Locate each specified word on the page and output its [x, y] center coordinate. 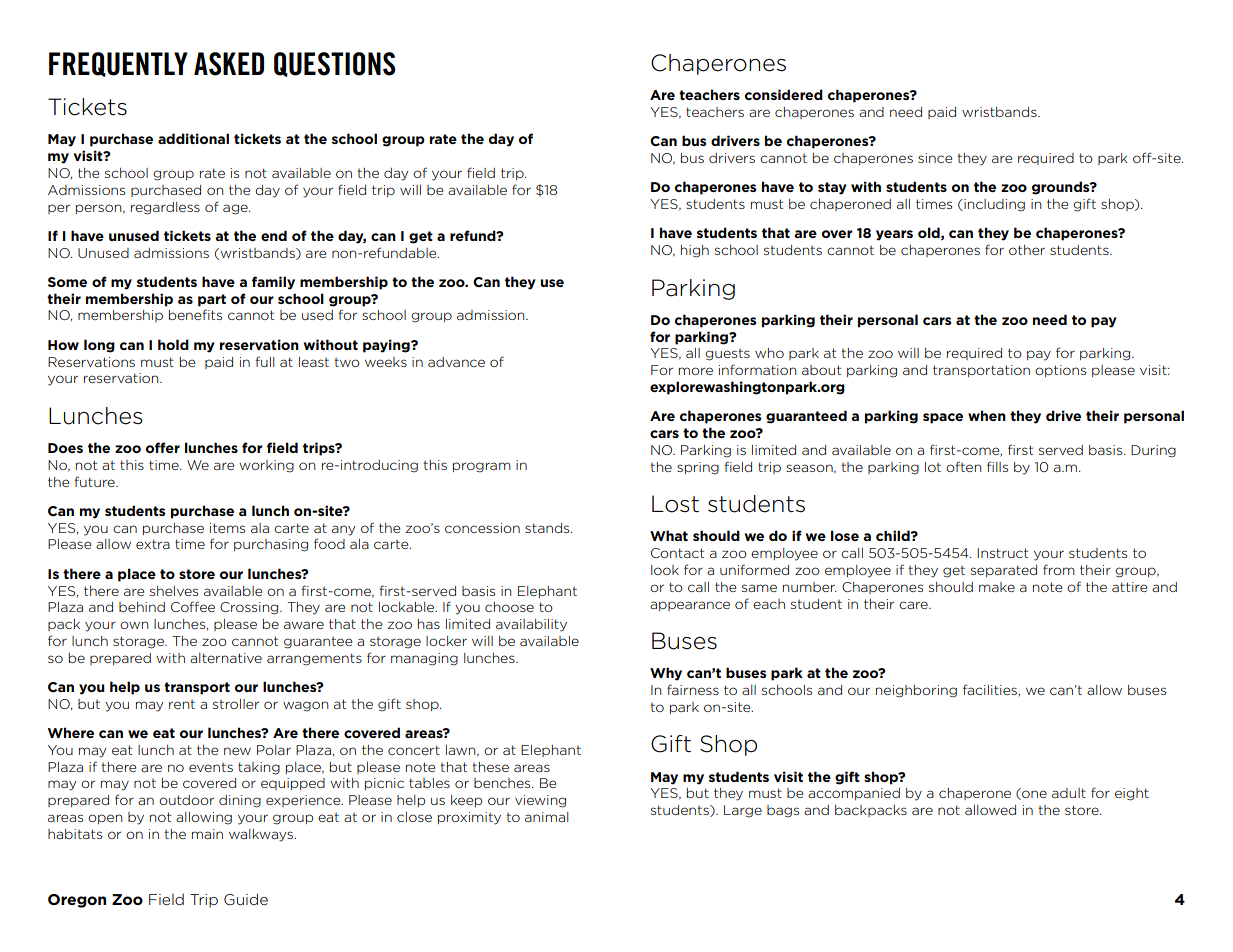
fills [997, 466]
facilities [991, 690]
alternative [226, 658]
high [695, 251]
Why [666, 674]
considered [784, 94]
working [266, 466]
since [935, 158]
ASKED [229, 64]
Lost [675, 504]
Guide [246, 899]
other [1027, 250]
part [212, 300]
